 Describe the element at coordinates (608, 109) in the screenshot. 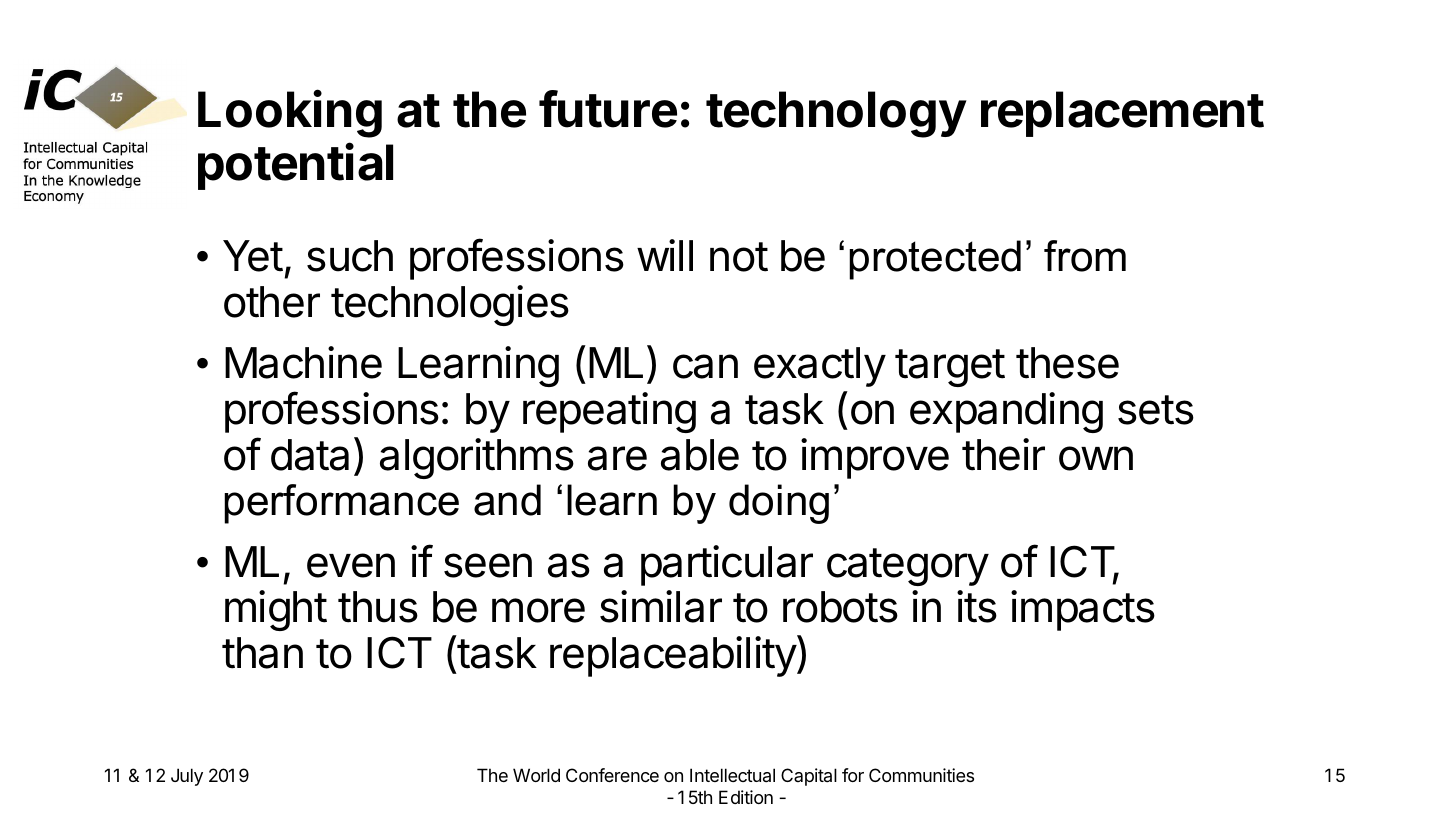

I see `future` at that location.
